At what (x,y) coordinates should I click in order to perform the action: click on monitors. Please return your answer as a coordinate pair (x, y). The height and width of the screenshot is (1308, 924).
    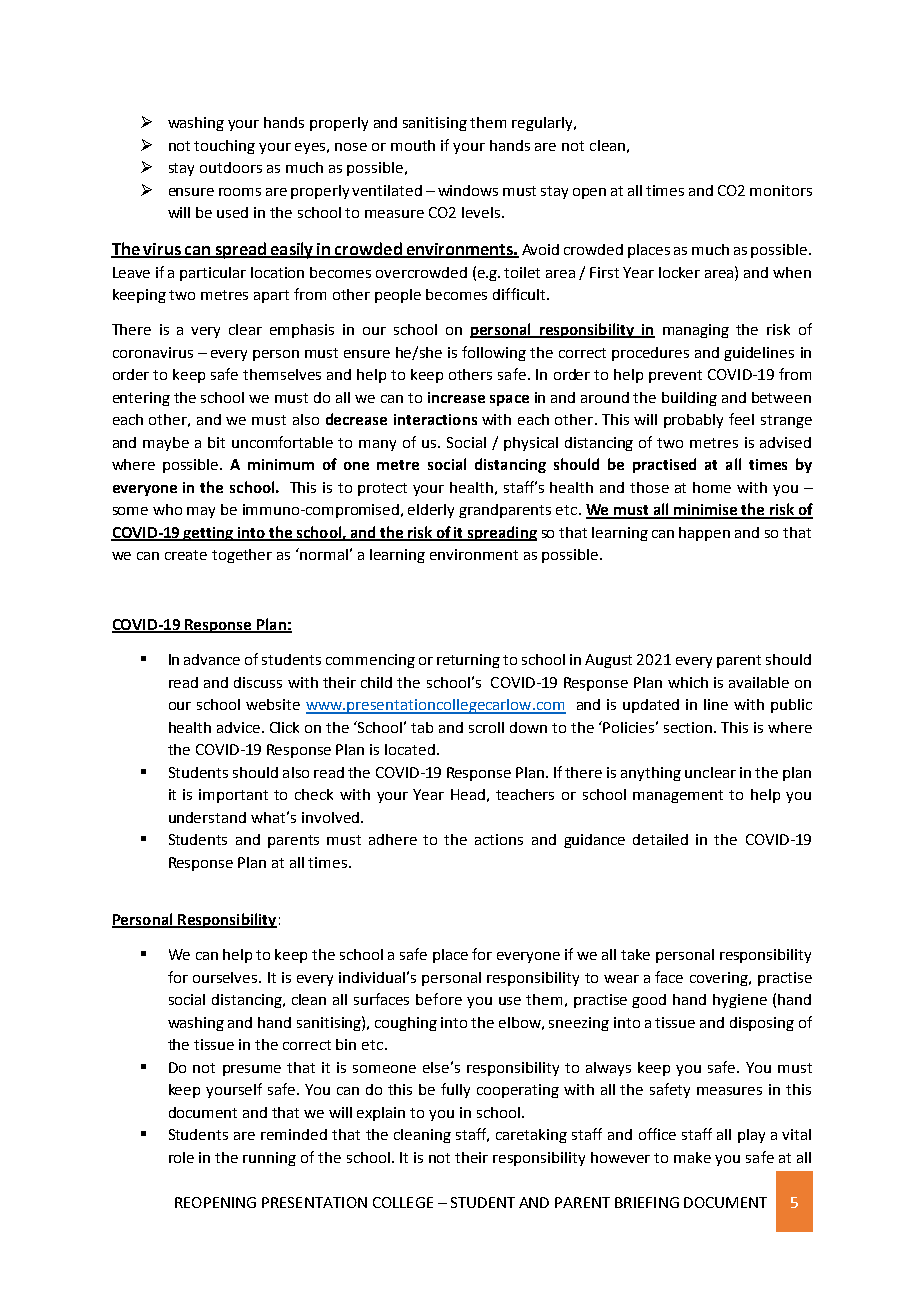
    Looking at the image, I should click on (781, 190).
